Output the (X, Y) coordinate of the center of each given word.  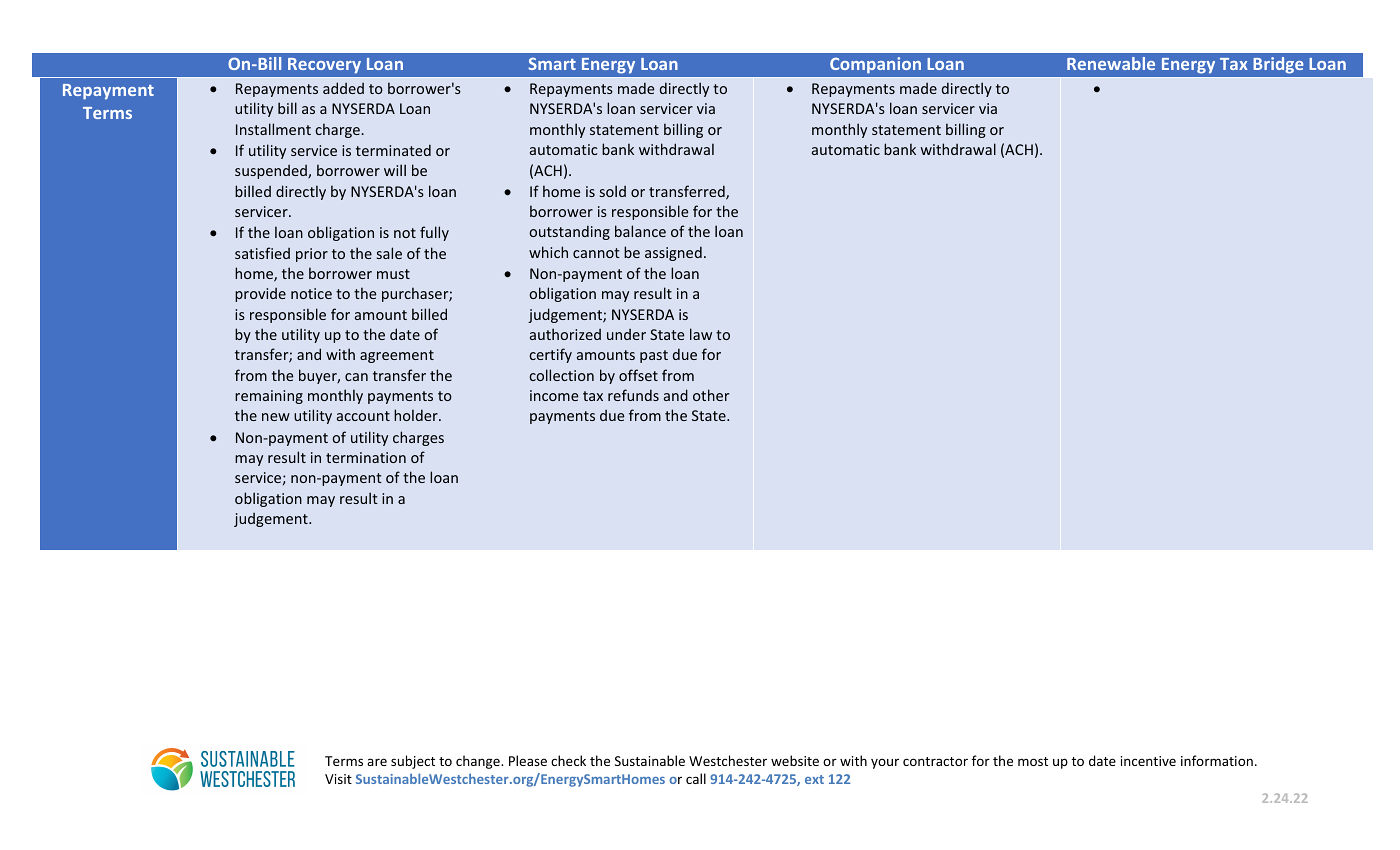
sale (389, 253)
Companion (875, 65)
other (711, 395)
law (701, 334)
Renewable (1111, 63)
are (377, 762)
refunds (633, 395)
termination (366, 457)
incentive (1148, 761)
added (343, 88)
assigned (673, 253)
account (363, 416)
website (795, 760)
